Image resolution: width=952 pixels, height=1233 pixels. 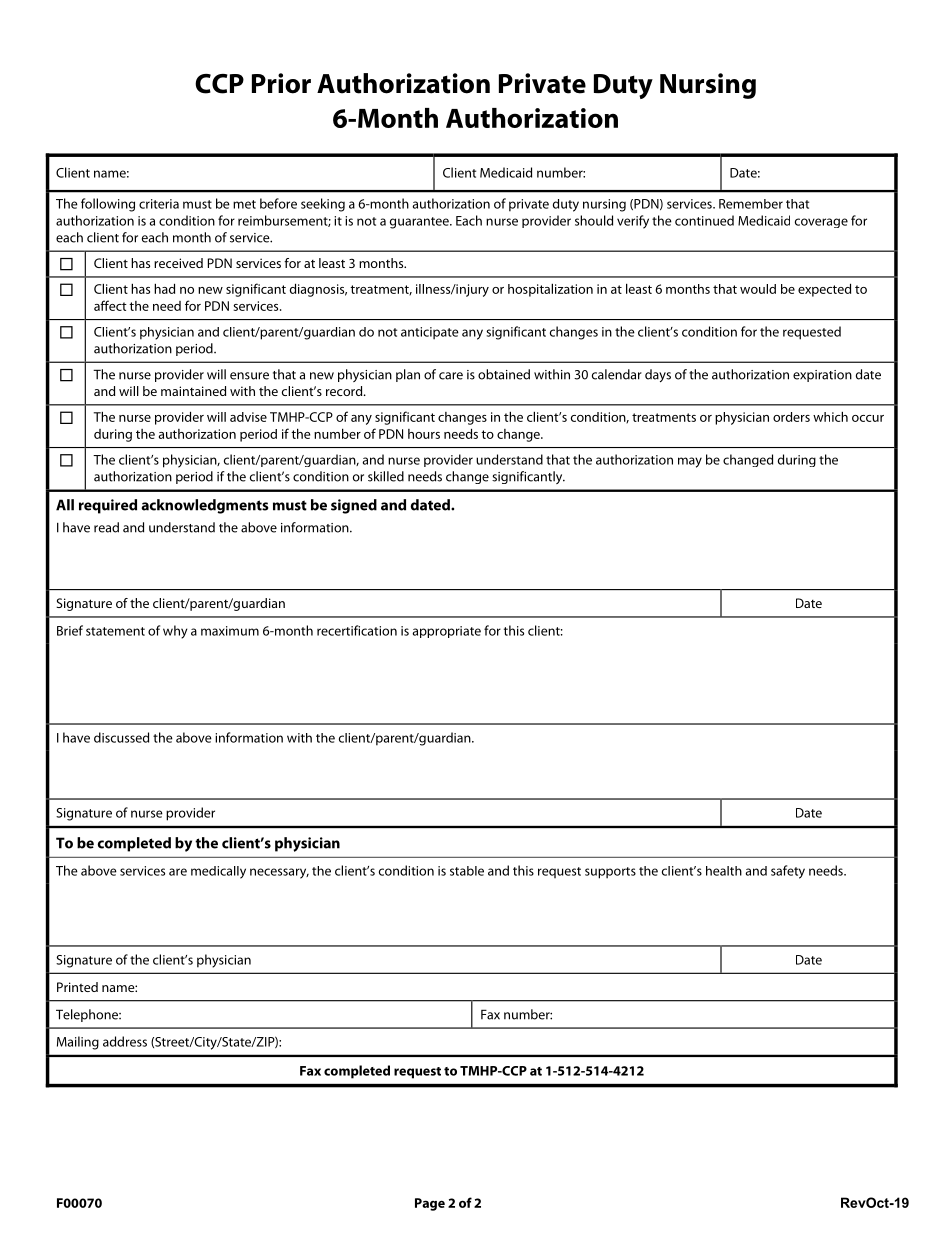 What do you see at coordinates (724, 871) in the screenshot?
I see `health` at bounding box center [724, 871].
